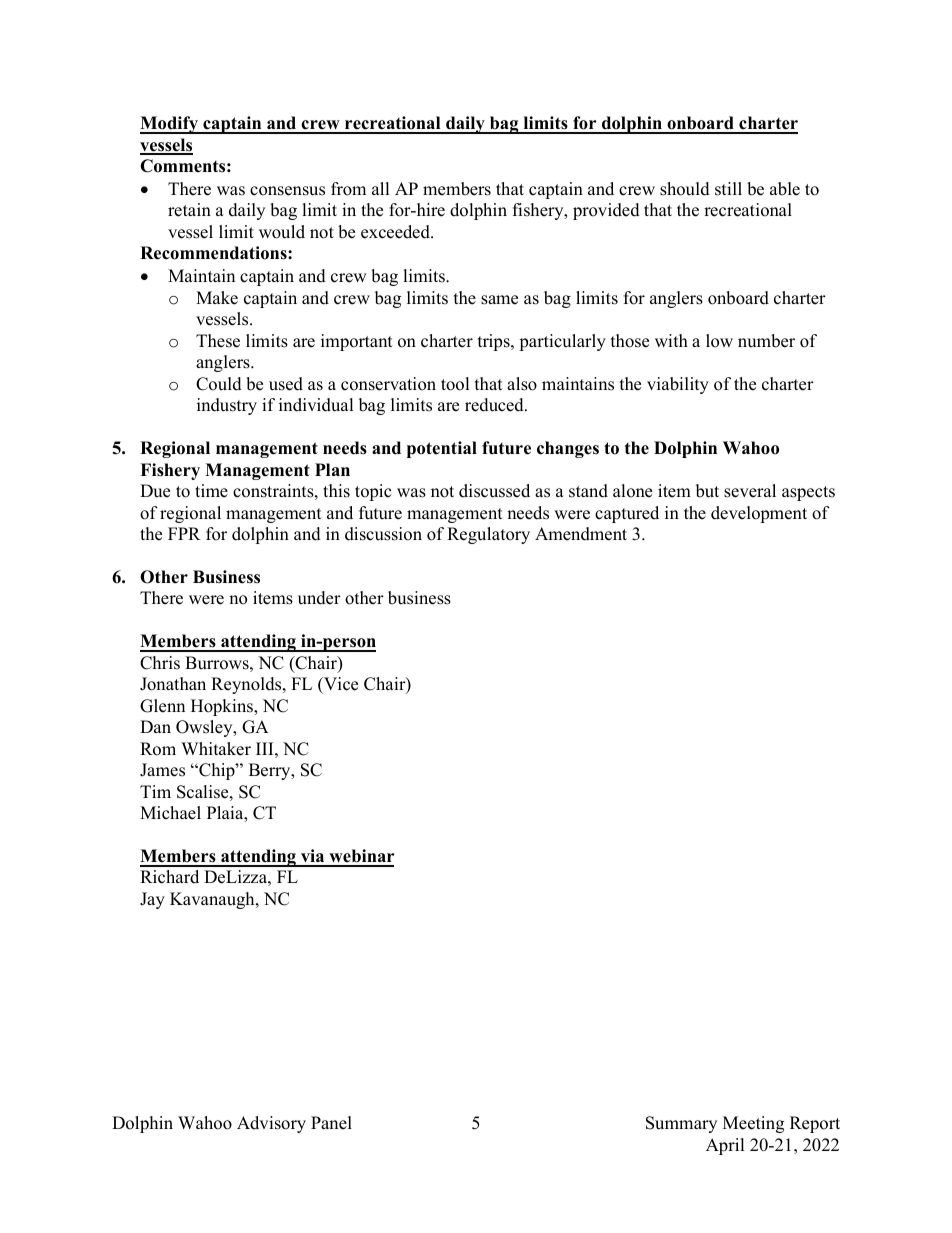  Describe the element at coordinates (287, 191) in the screenshot. I see `consensus` at that location.
